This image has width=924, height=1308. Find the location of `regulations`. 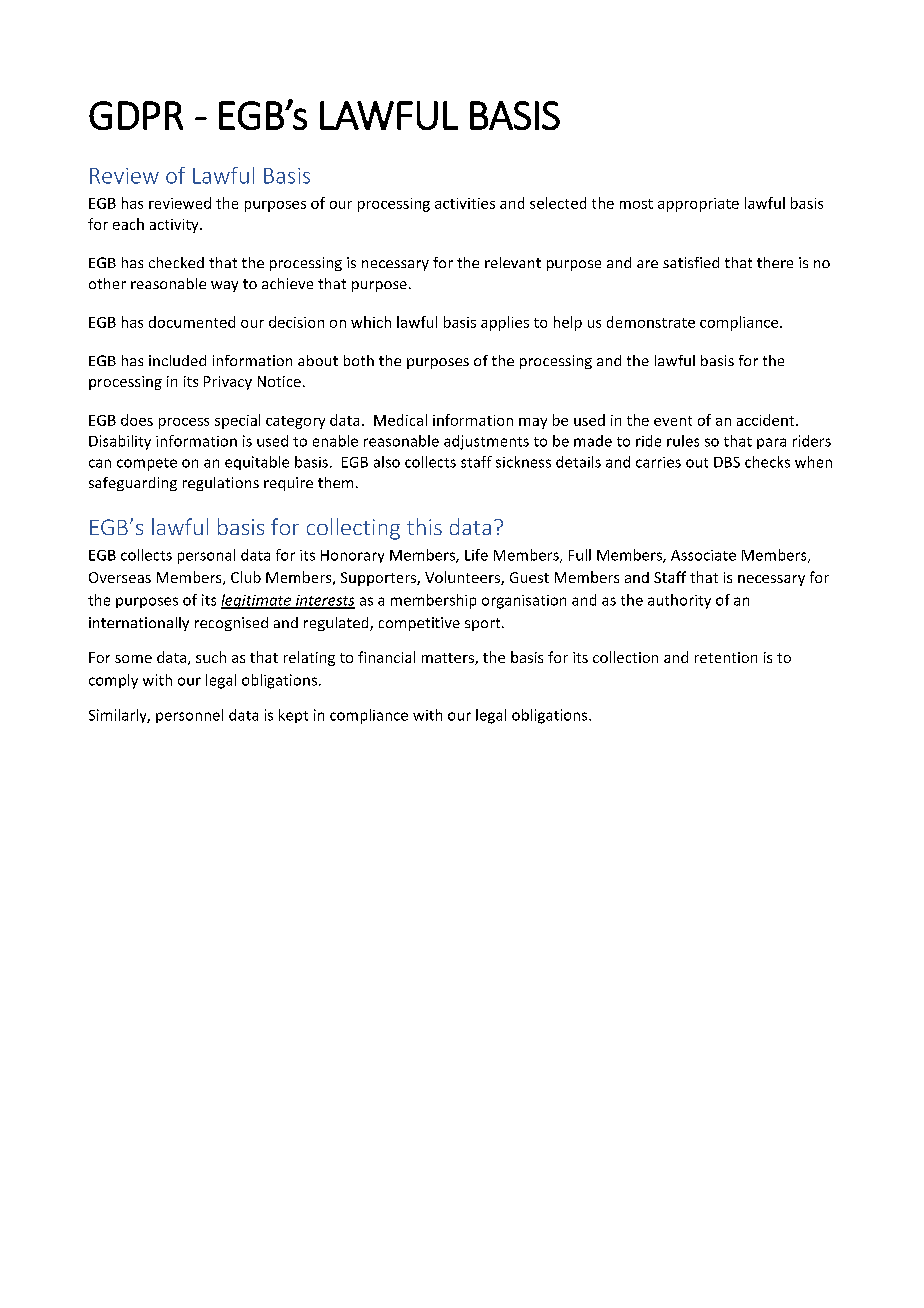

regulations is located at coordinates (221, 484).
